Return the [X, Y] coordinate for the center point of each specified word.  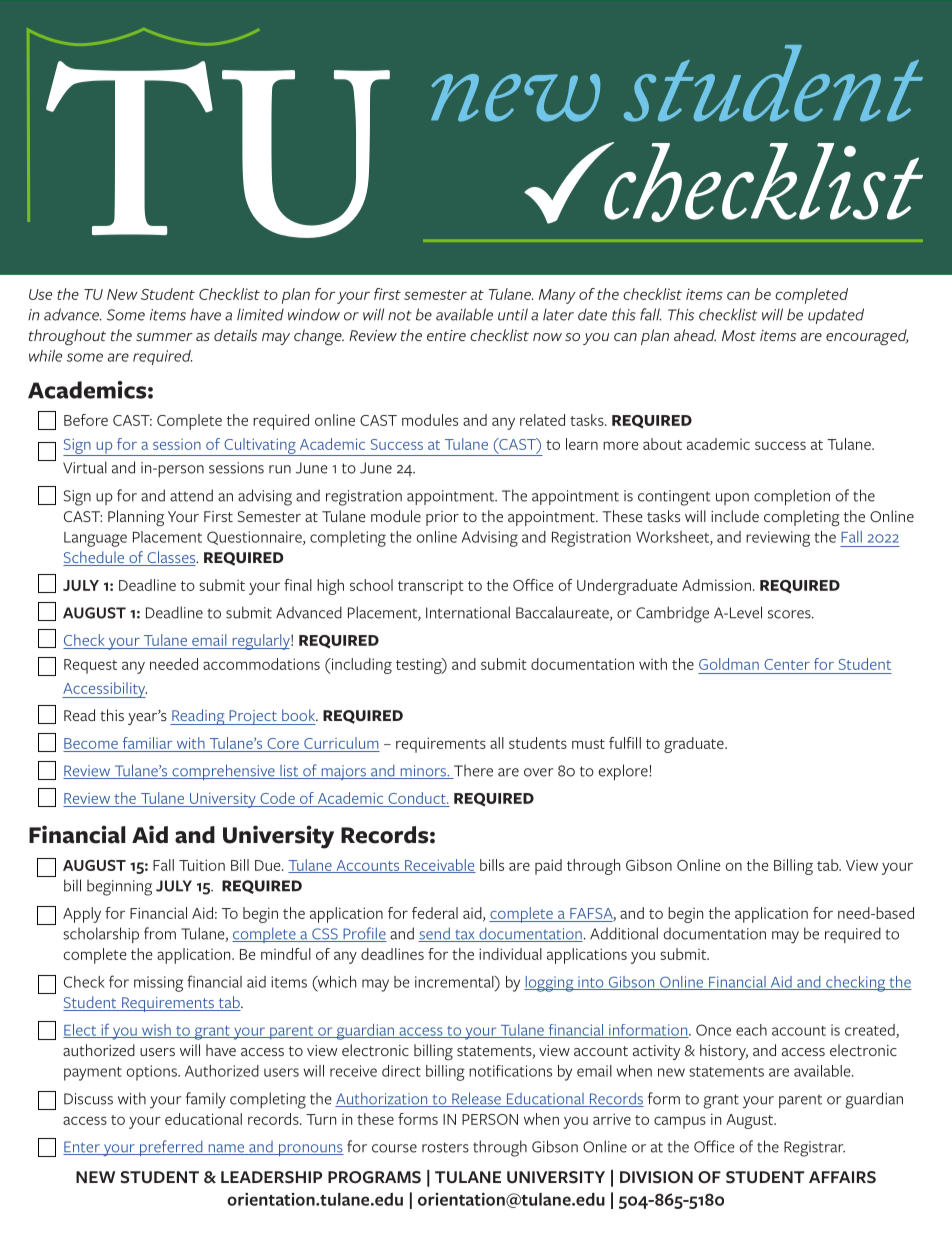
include [735, 516]
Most [739, 335]
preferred [171, 1148]
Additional [624, 933]
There [472, 771]
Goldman [729, 664]
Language [95, 539]
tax [465, 936]
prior [442, 518]
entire [446, 335]
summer [164, 337]
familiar [148, 743]
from [160, 933]
